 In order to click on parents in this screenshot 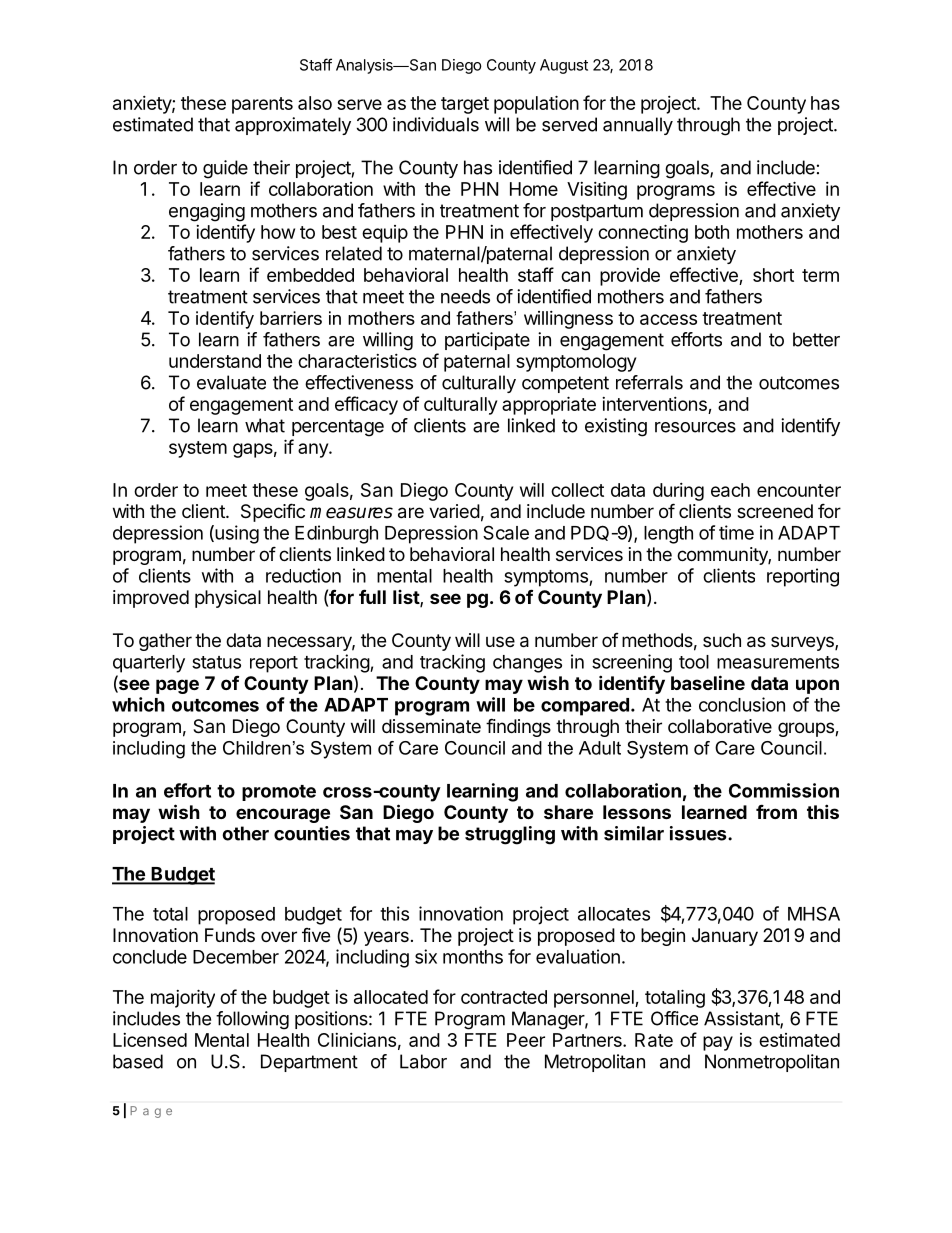, I will do `click(262, 105)`.
